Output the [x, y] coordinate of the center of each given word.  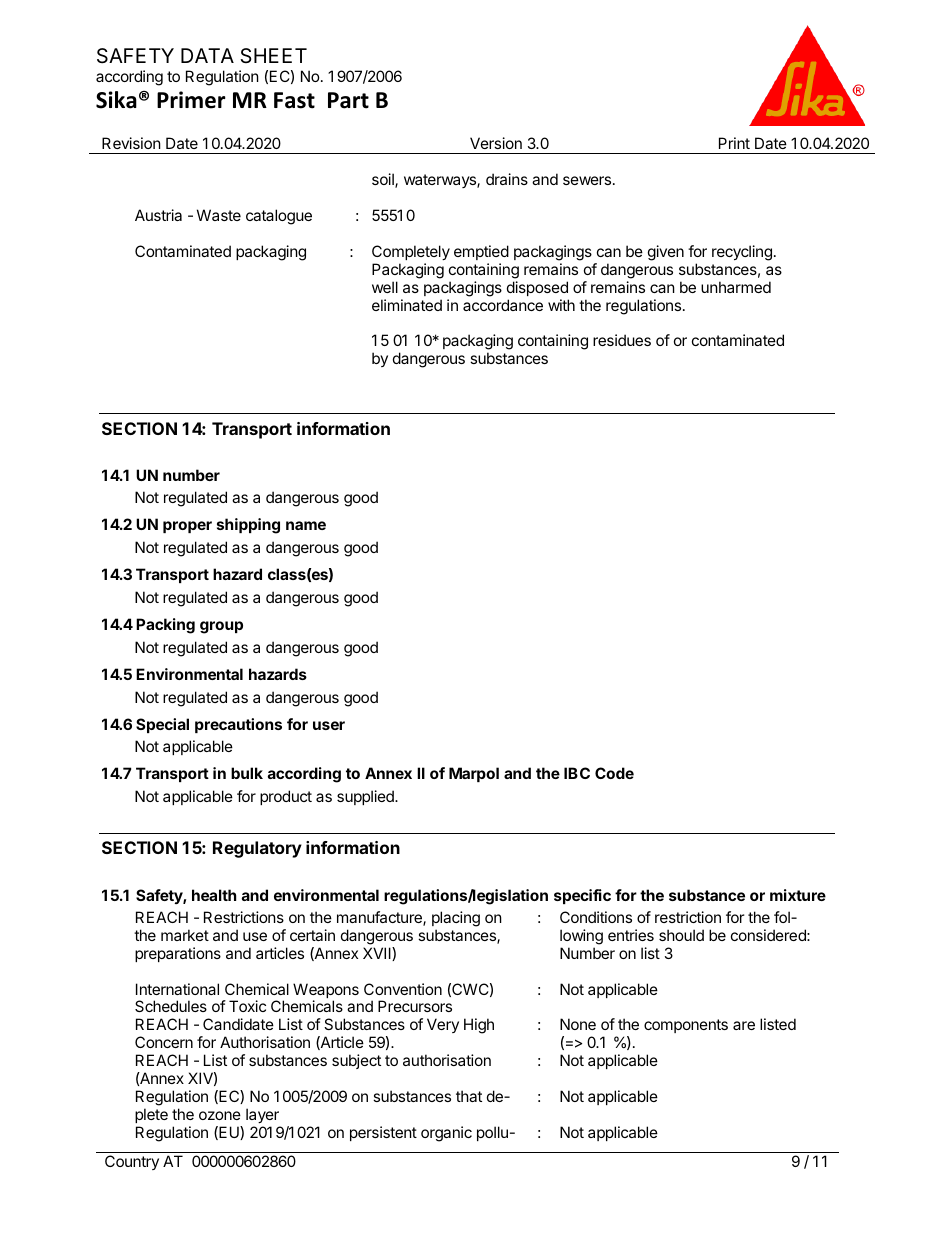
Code [614, 773]
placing [456, 919]
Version [496, 143]
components [686, 1026]
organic [446, 1134]
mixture [798, 895]
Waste [219, 215]
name [306, 525]
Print [734, 143]
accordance [503, 305]
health [214, 895]
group [221, 627]
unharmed [736, 287]
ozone [220, 1115]
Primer [191, 100]
